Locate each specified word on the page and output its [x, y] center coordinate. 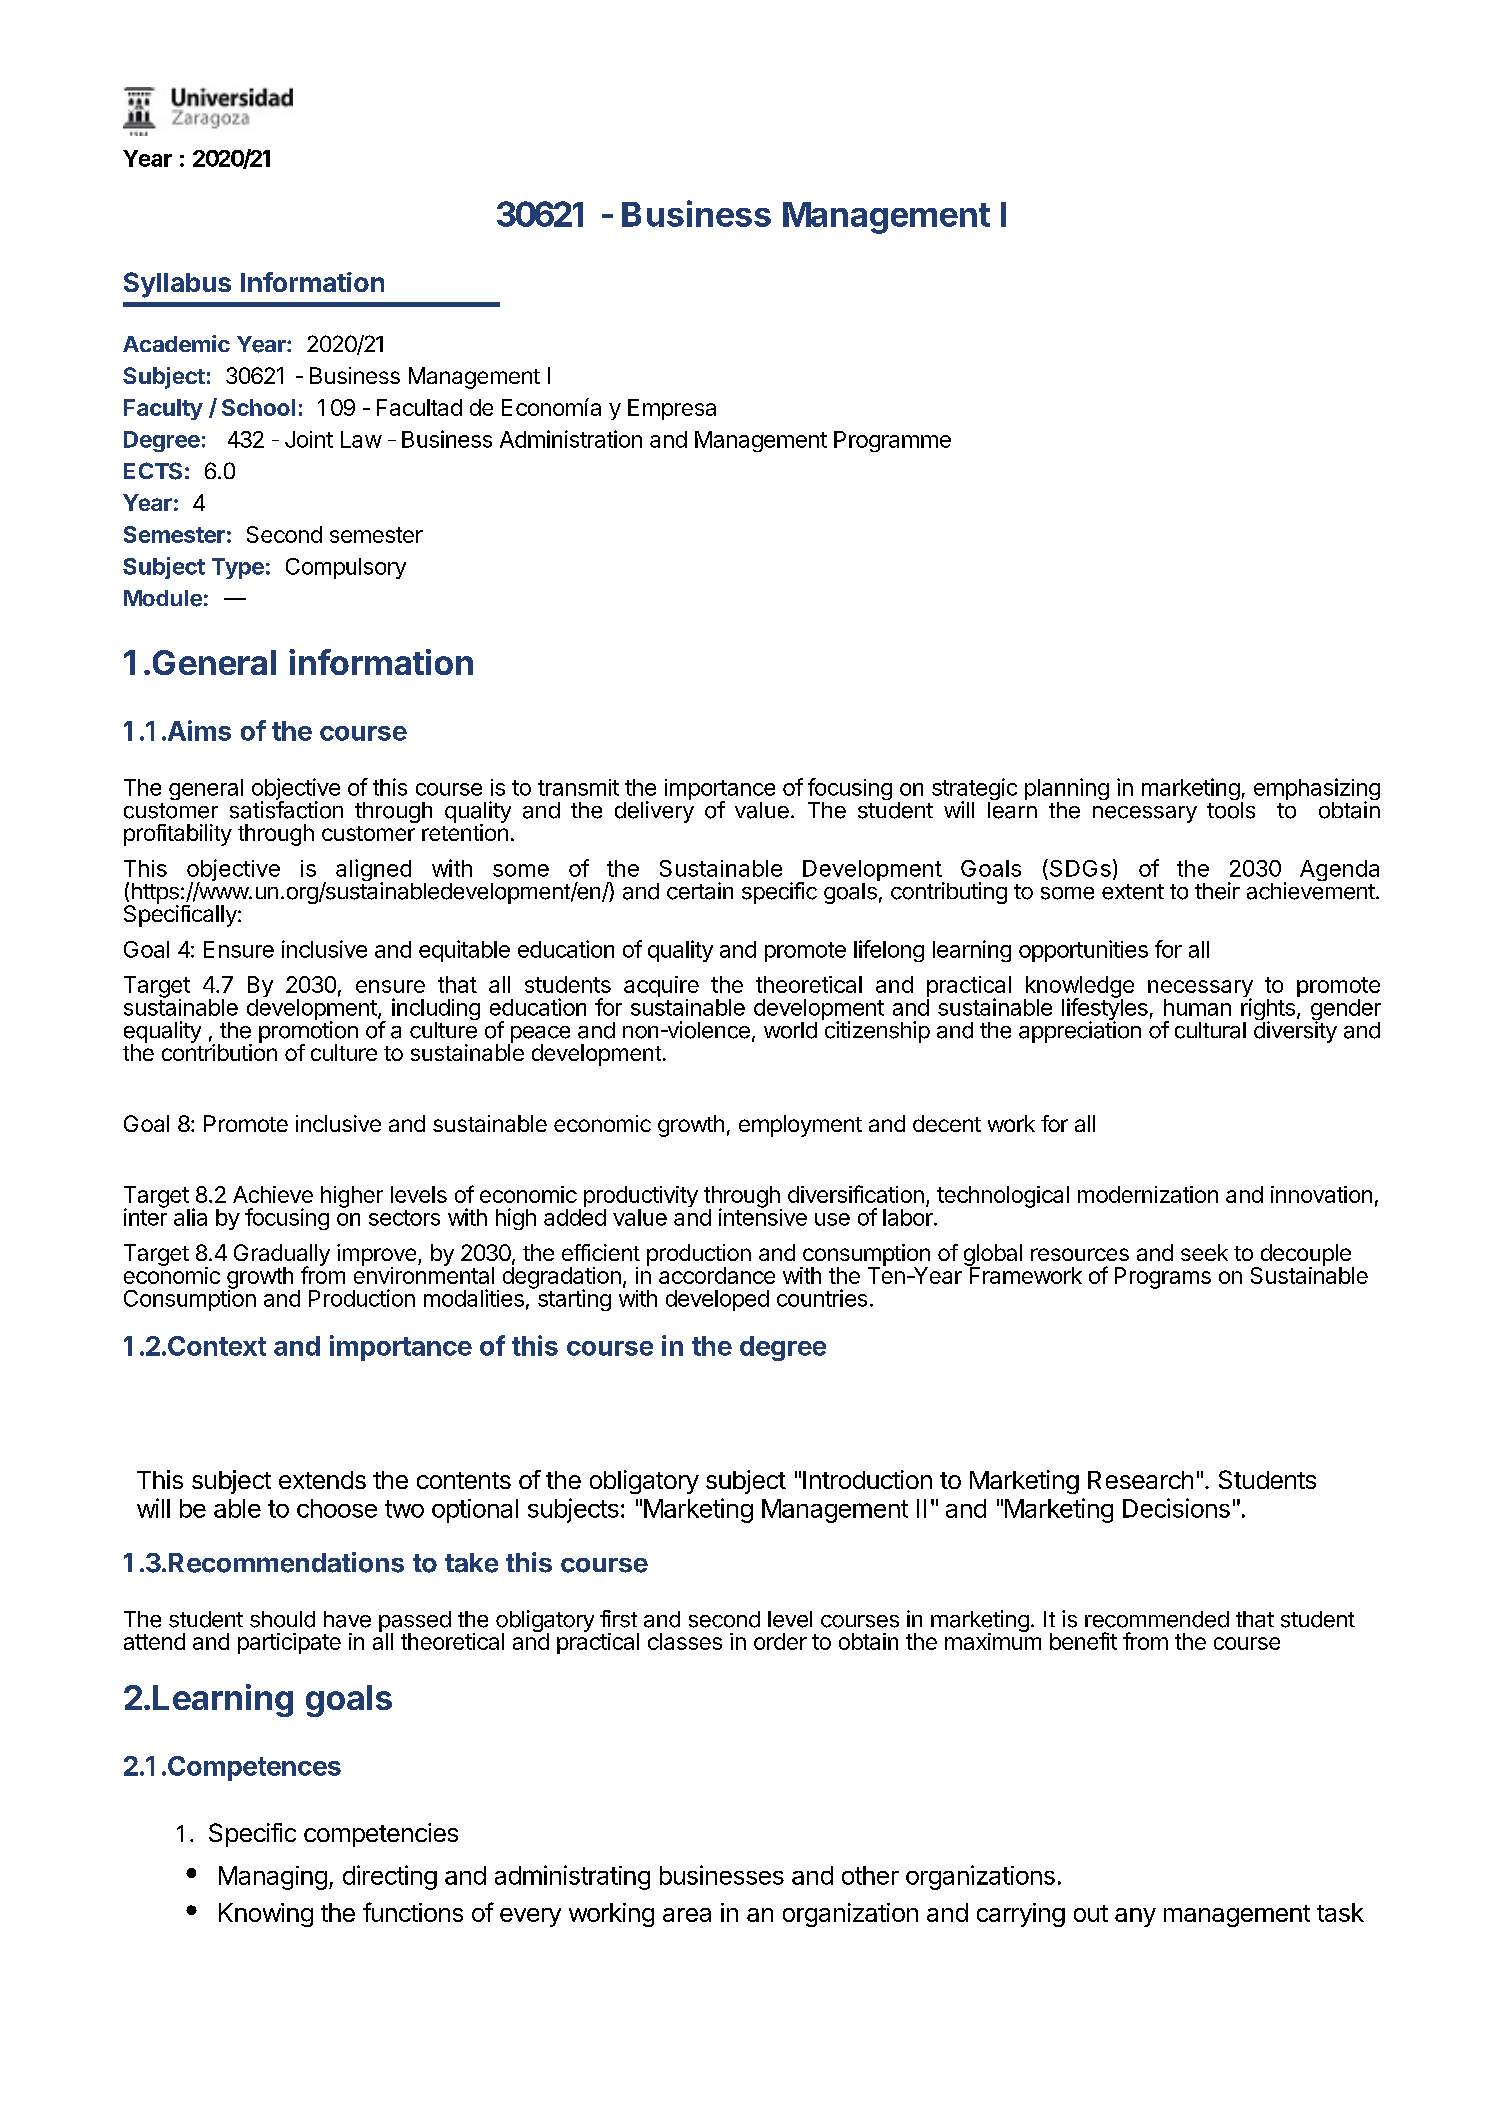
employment [800, 1126]
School [258, 407]
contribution [219, 1051]
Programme [892, 441]
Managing [273, 1878]
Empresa [672, 409]
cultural [1210, 1030]
